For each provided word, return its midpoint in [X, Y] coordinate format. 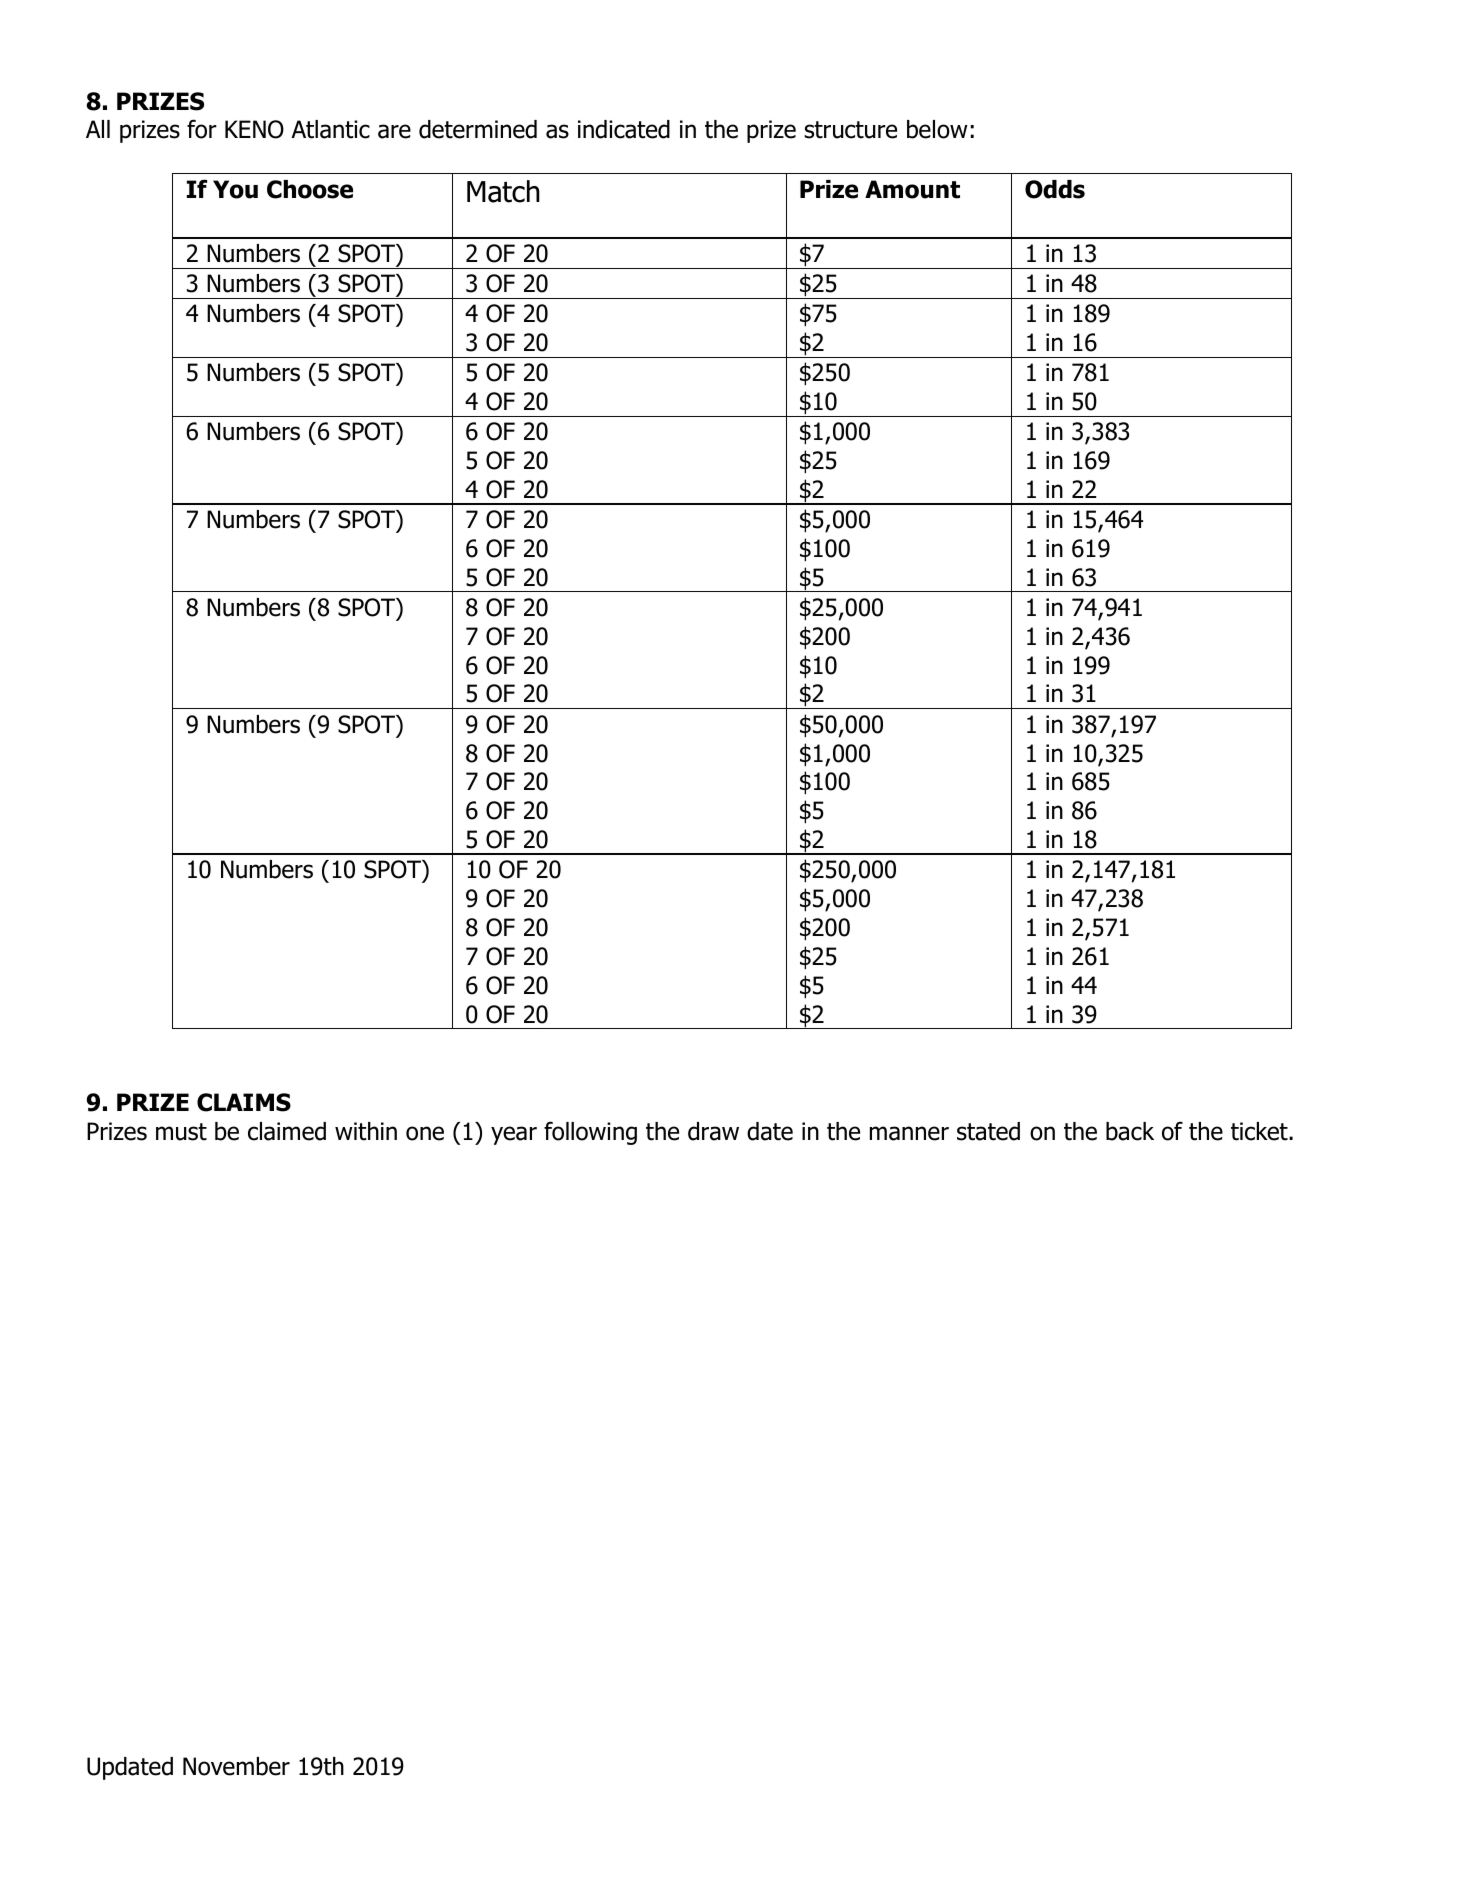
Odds [1055, 189]
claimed [287, 1131]
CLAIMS [244, 1102]
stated [988, 1131]
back [1130, 1131]
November [236, 1766]
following [590, 1133]
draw [713, 1131]
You [235, 189]
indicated [624, 129]
